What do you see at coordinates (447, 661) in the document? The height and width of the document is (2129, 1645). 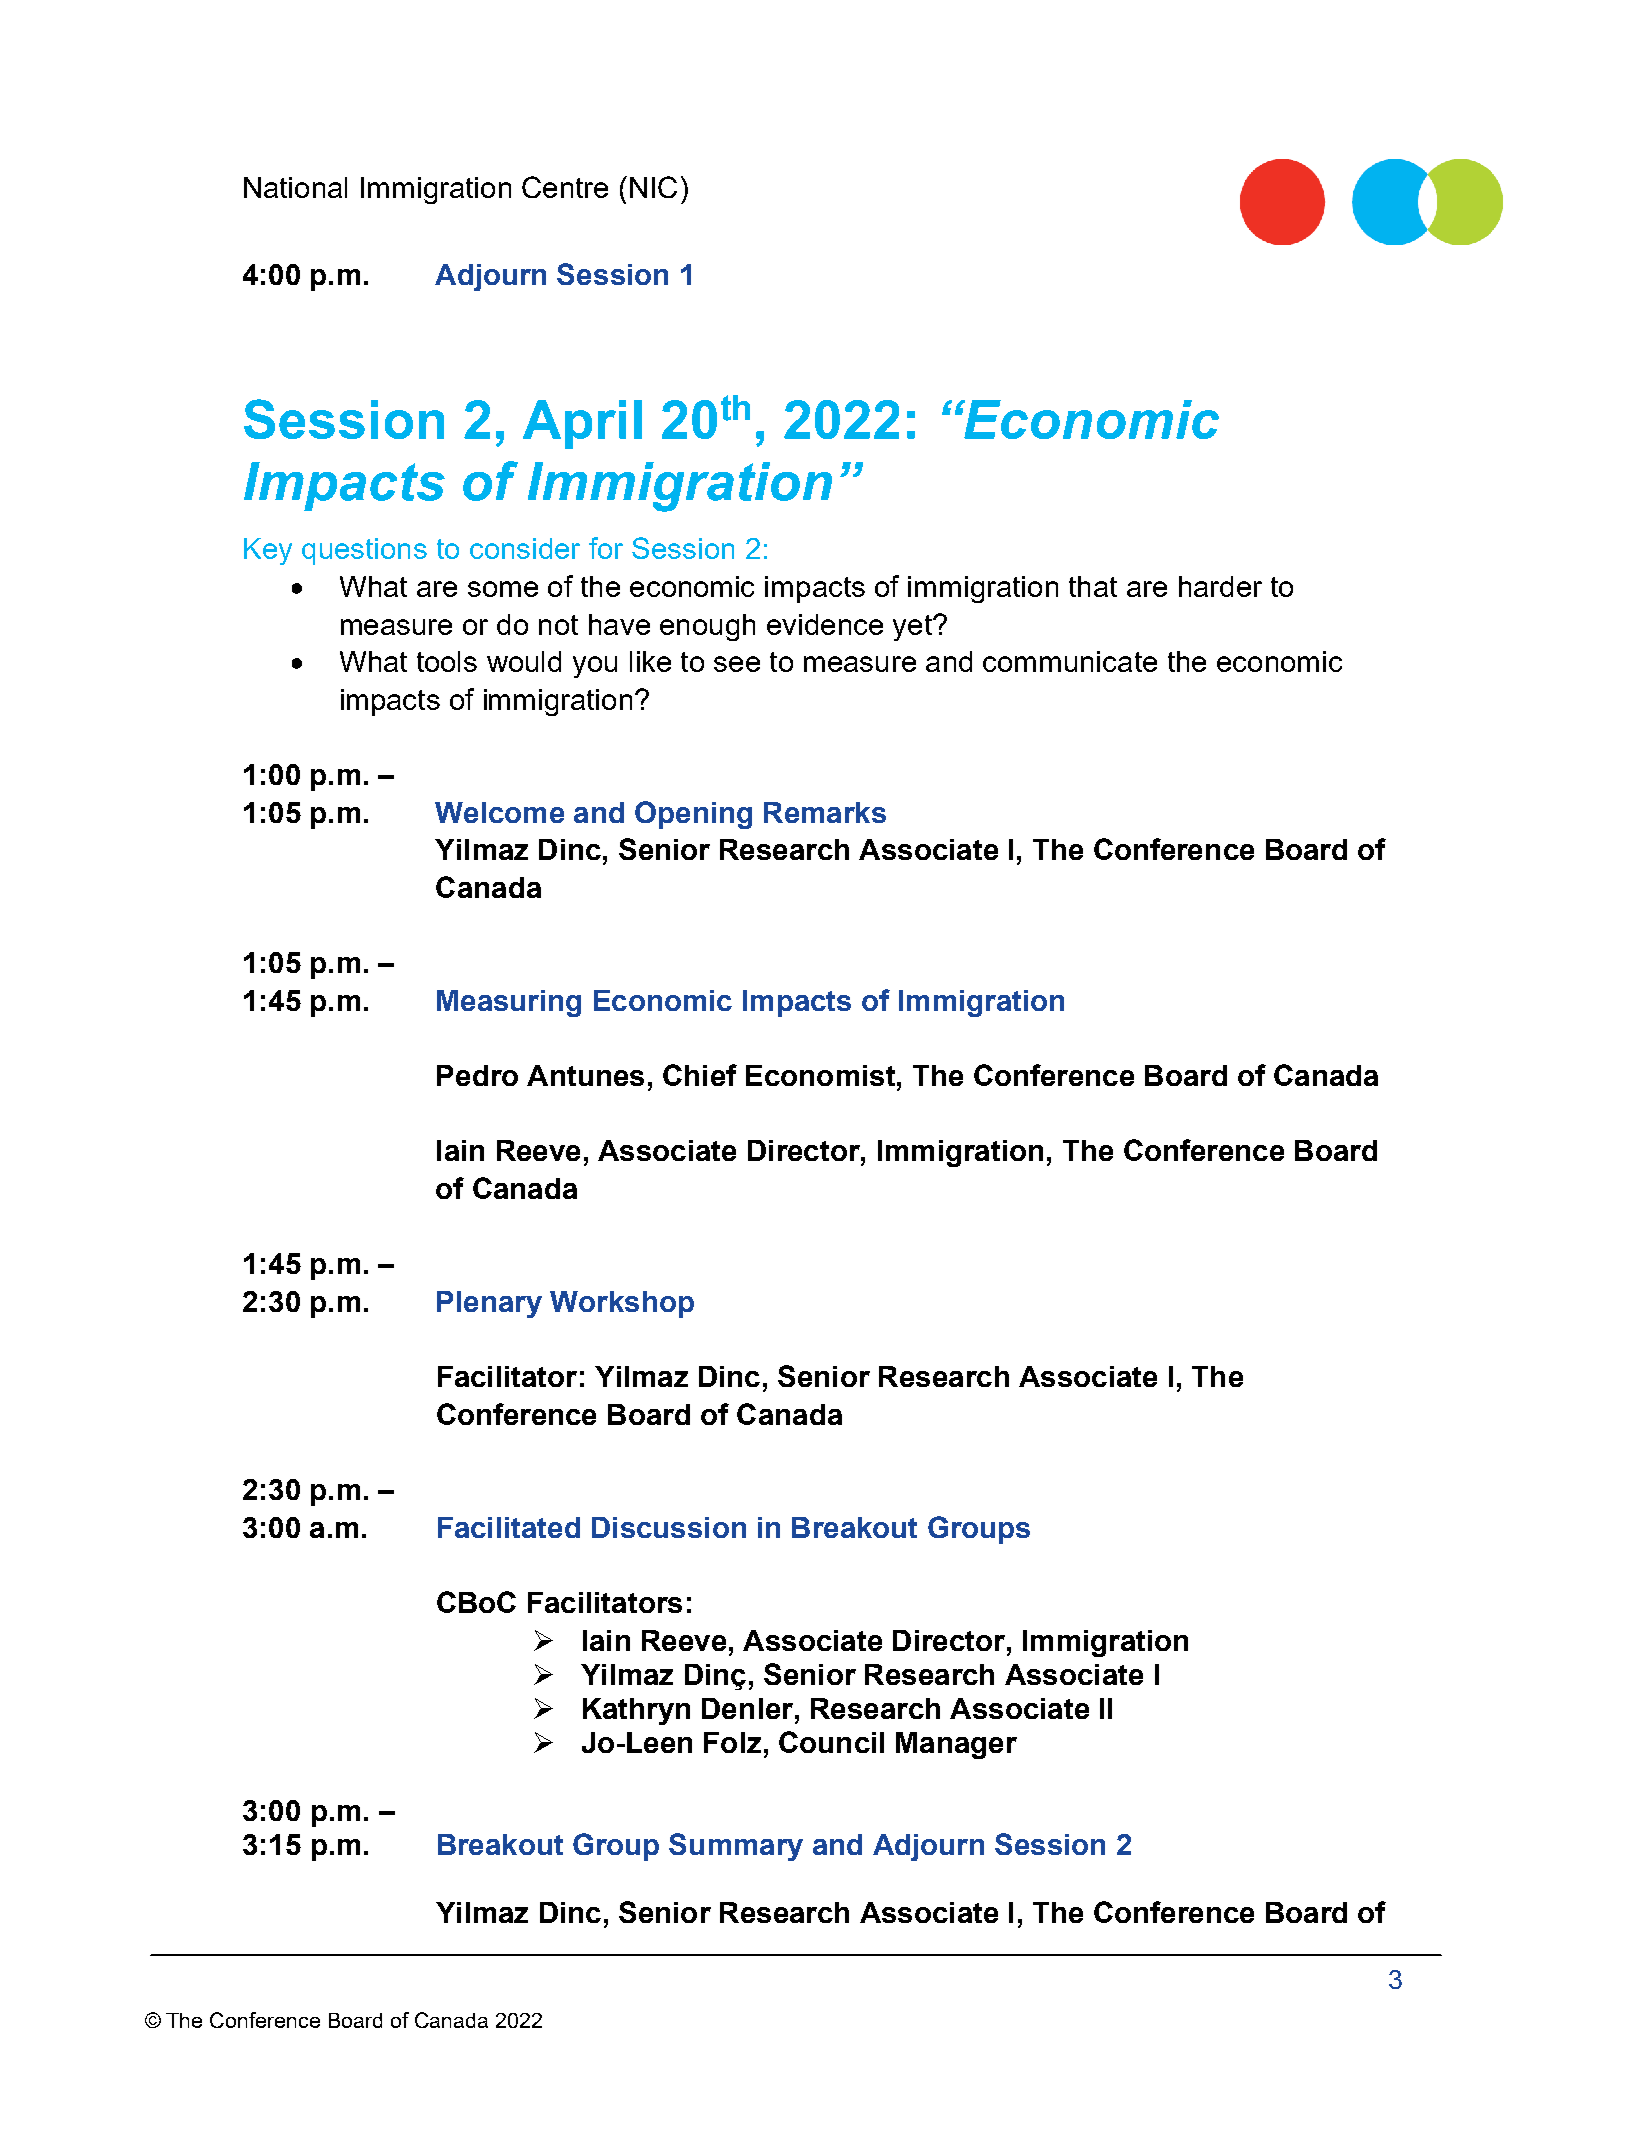 I see `tools` at bounding box center [447, 661].
